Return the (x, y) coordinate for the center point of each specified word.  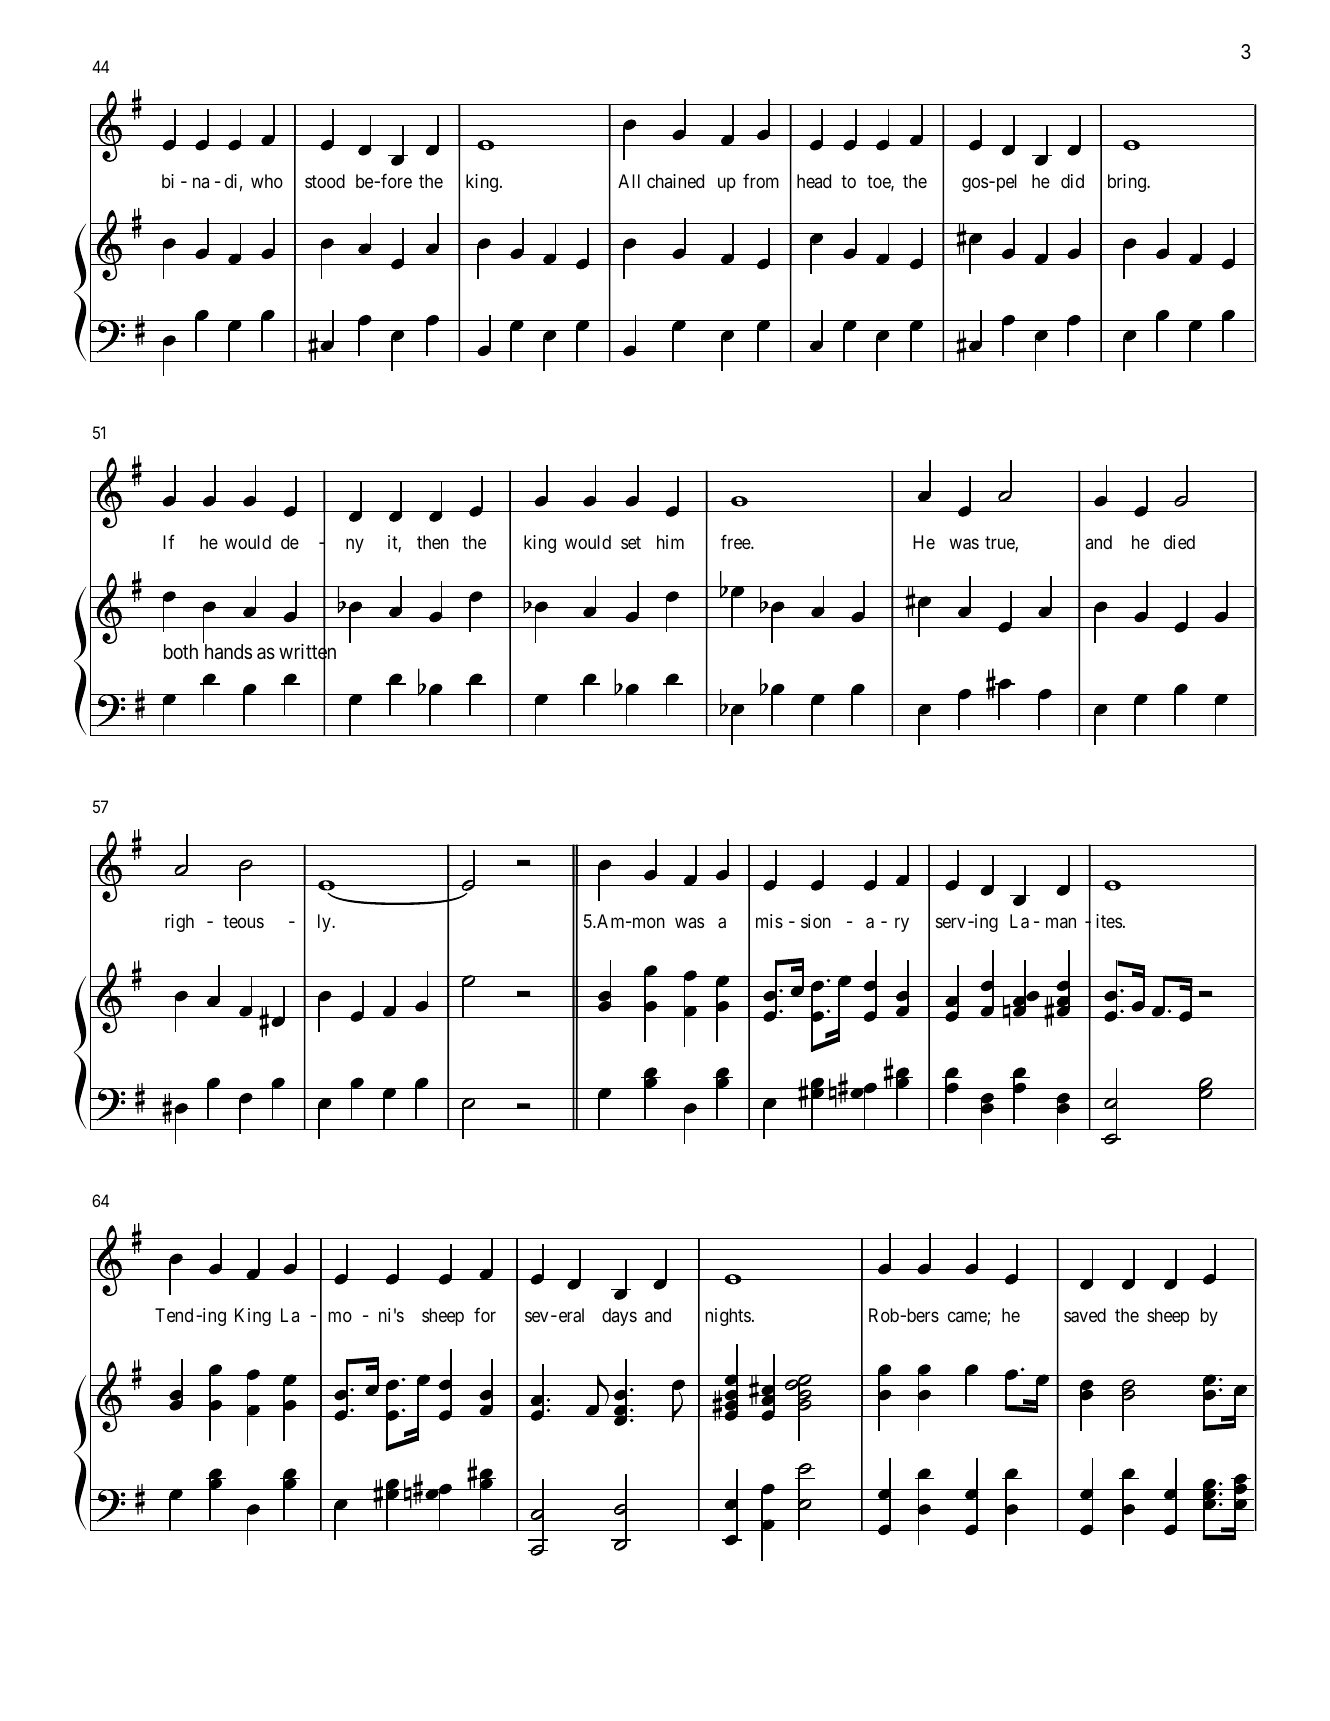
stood (325, 181)
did (1072, 181)
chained (675, 181)
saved (1085, 1315)
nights (728, 1317)
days (619, 1317)
